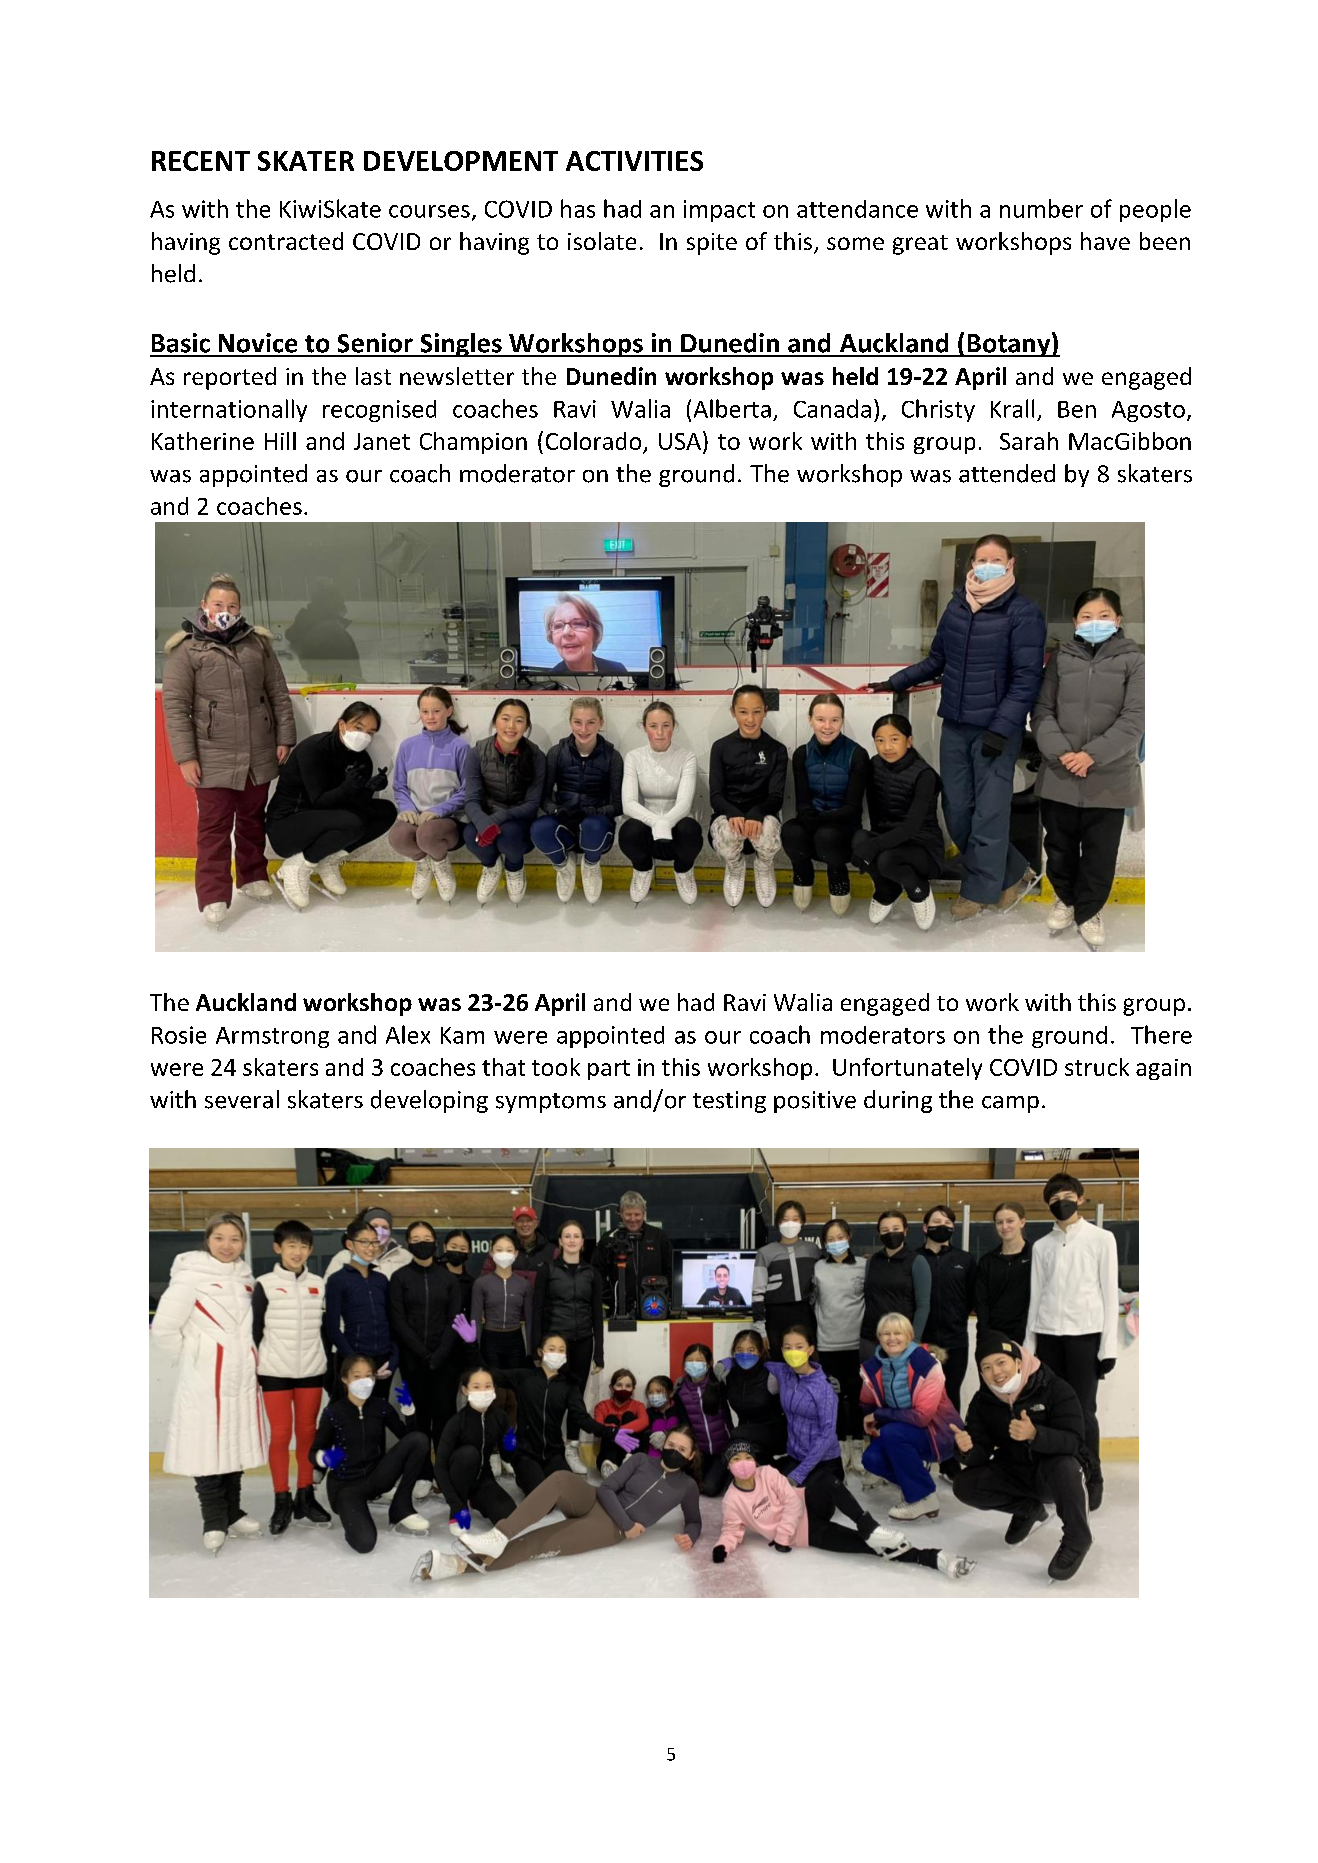 This document has width=1318, height=1863. What do you see at coordinates (1077, 409) in the document?
I see `Ben` at bounding box center [1077, 409].
